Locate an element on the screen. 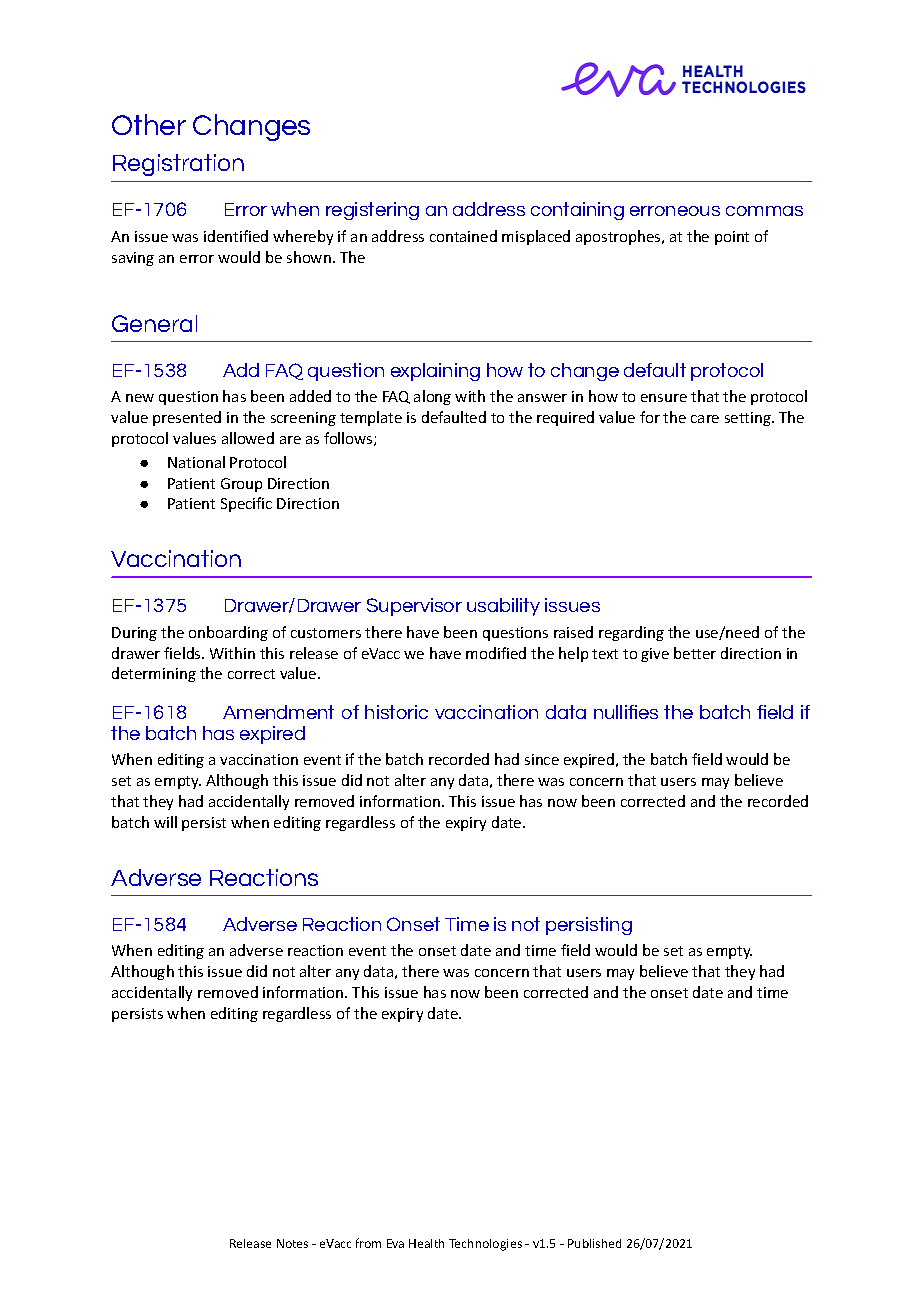  Registration is located at coordinates (178, 165).
